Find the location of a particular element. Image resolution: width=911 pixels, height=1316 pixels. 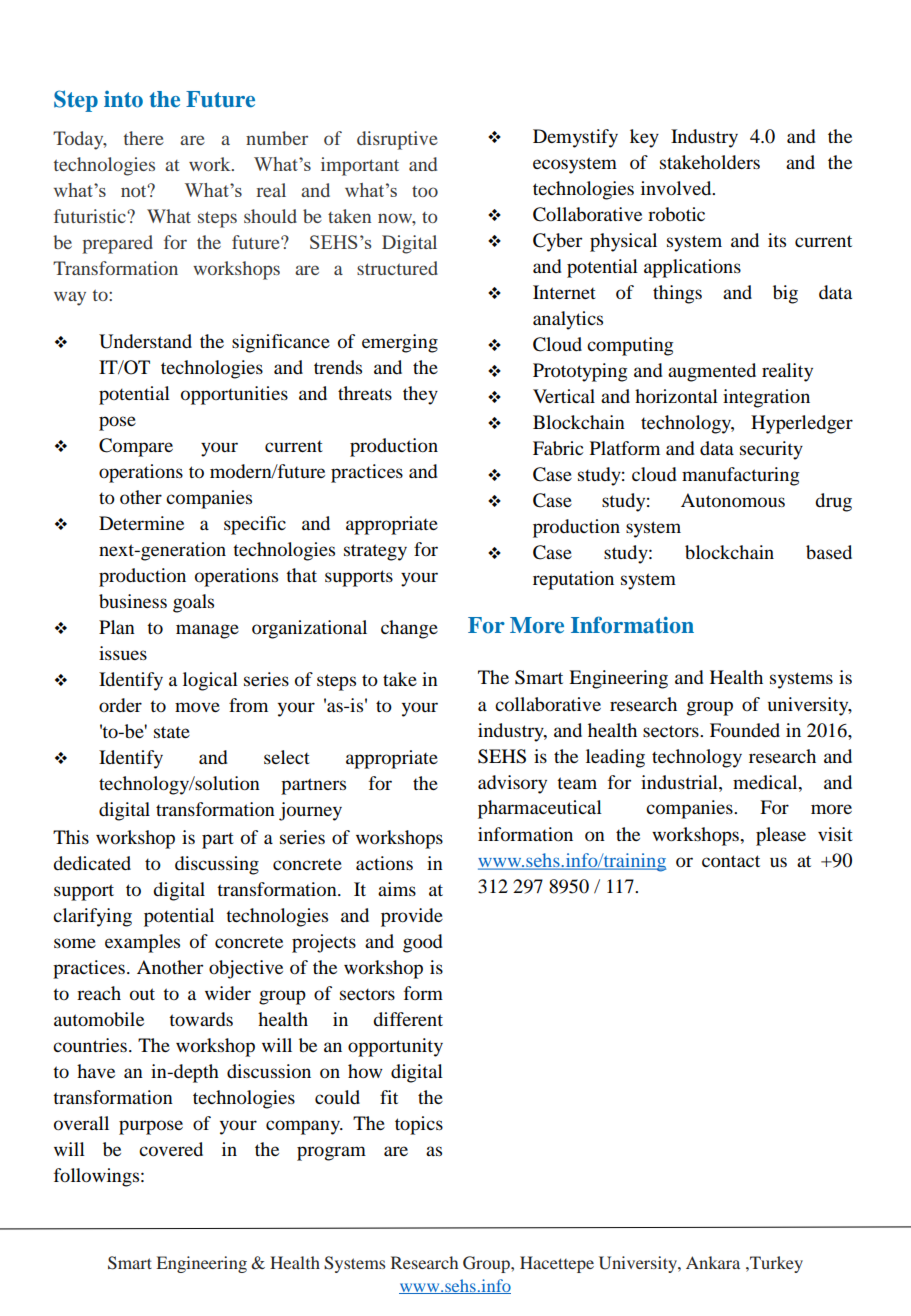

strategy is located at coordinates (375, 552).
